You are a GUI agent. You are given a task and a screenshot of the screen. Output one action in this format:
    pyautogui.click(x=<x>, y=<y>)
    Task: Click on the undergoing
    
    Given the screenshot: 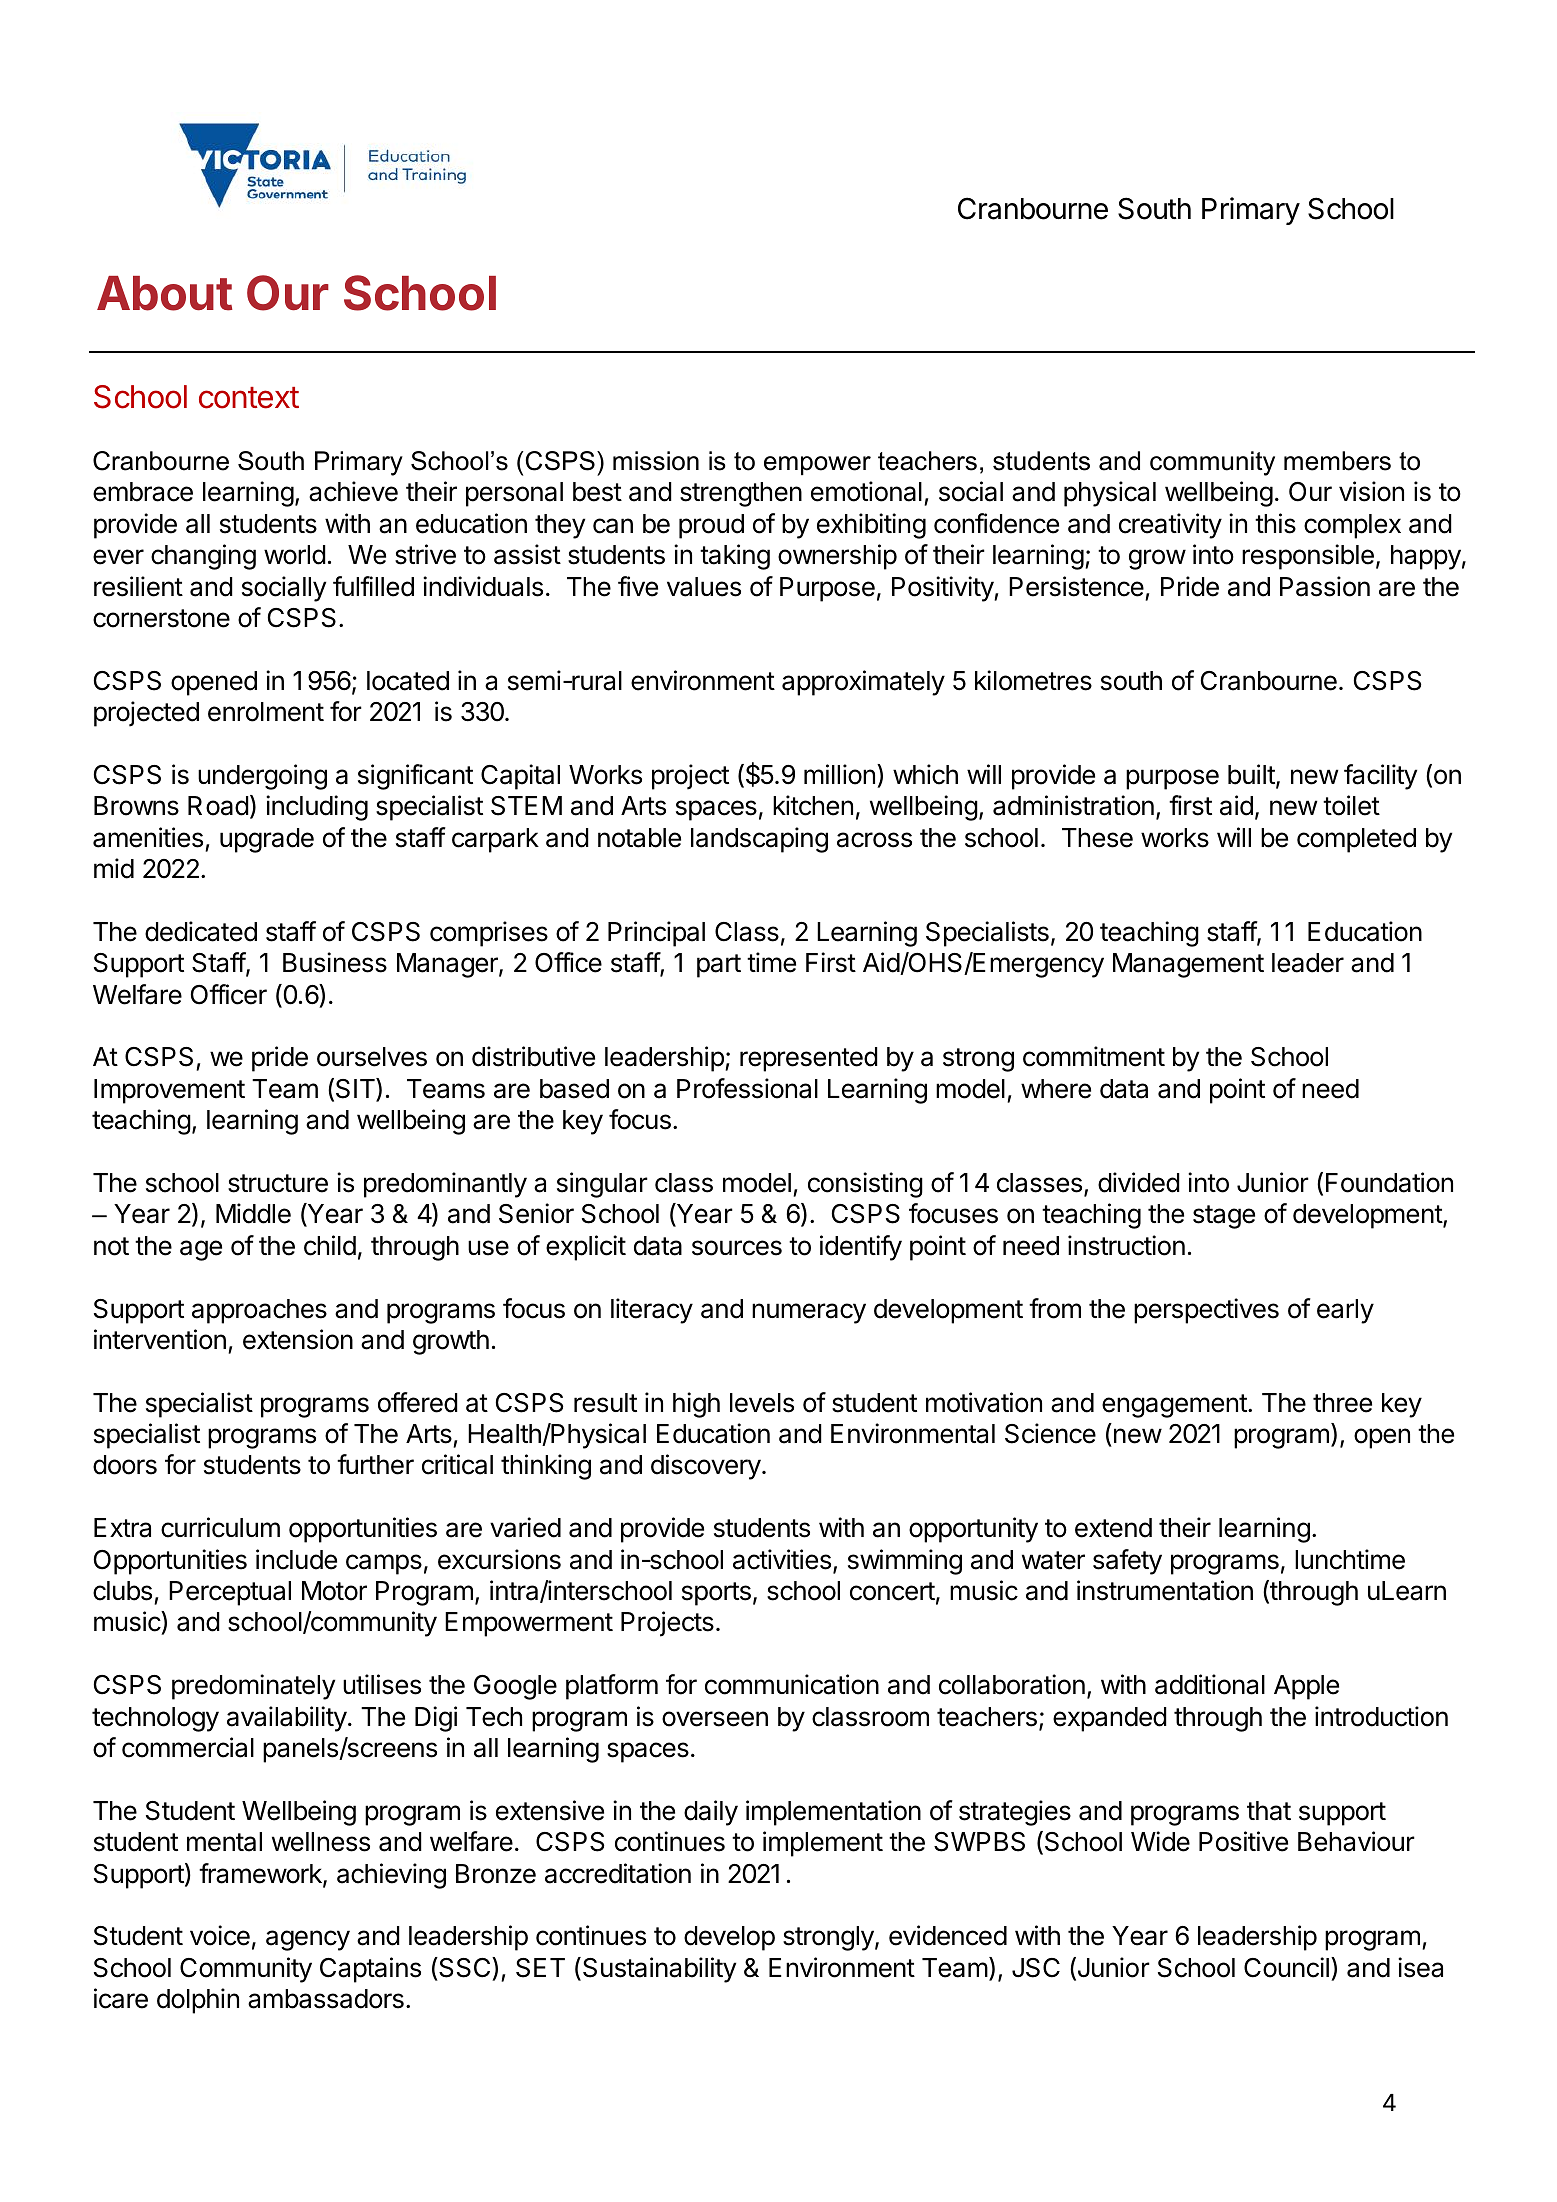 What is the action you would take?
    pyautogui.click(x=262, y=777)
